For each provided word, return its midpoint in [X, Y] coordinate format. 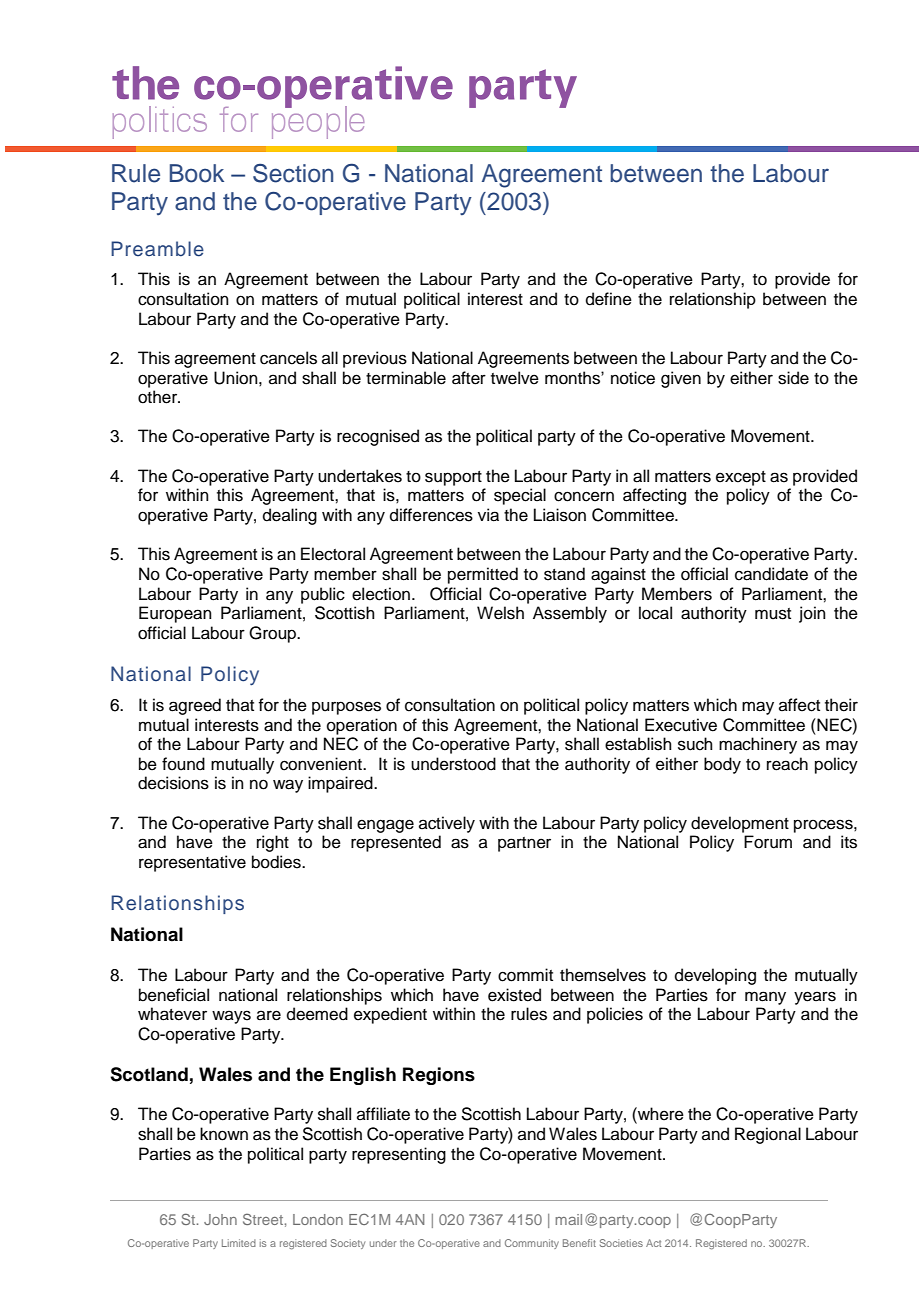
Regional [768, 1135]
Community [532, 1244]
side [793, 378]
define [609, 299]
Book [197, 173]
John [220, 1219]
